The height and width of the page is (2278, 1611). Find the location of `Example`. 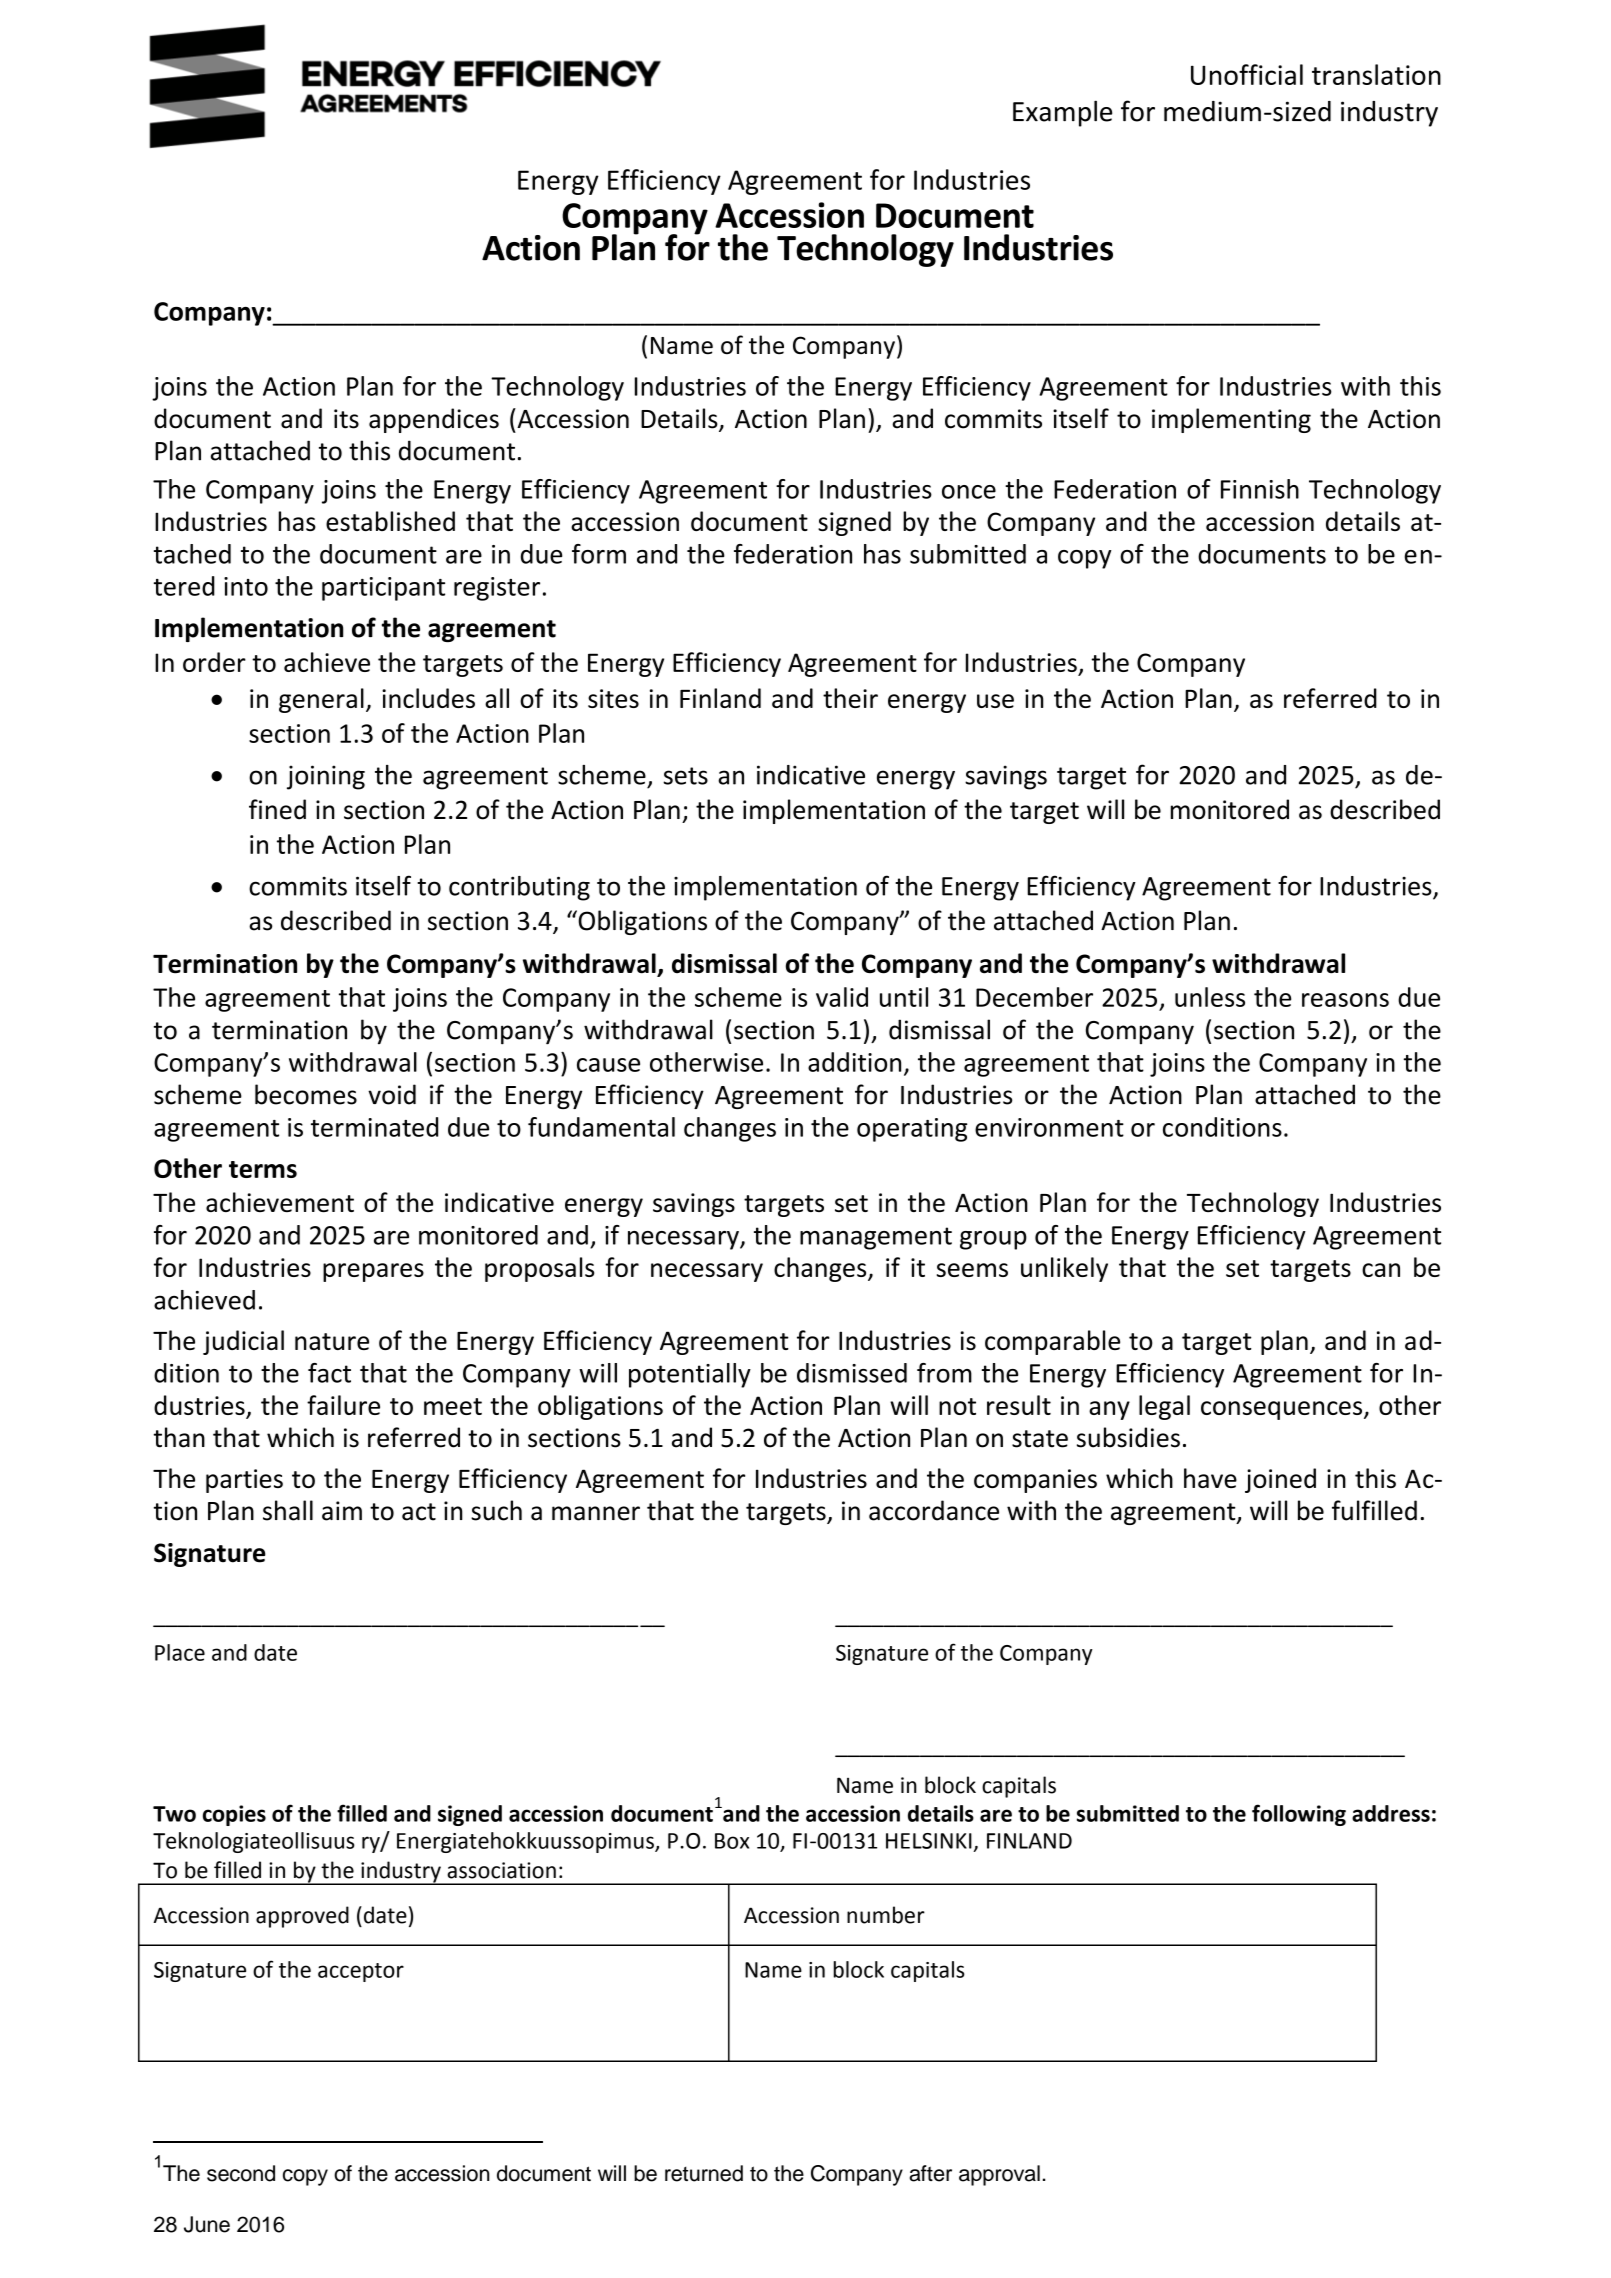

Example is located at coordinates (1062, 113).
